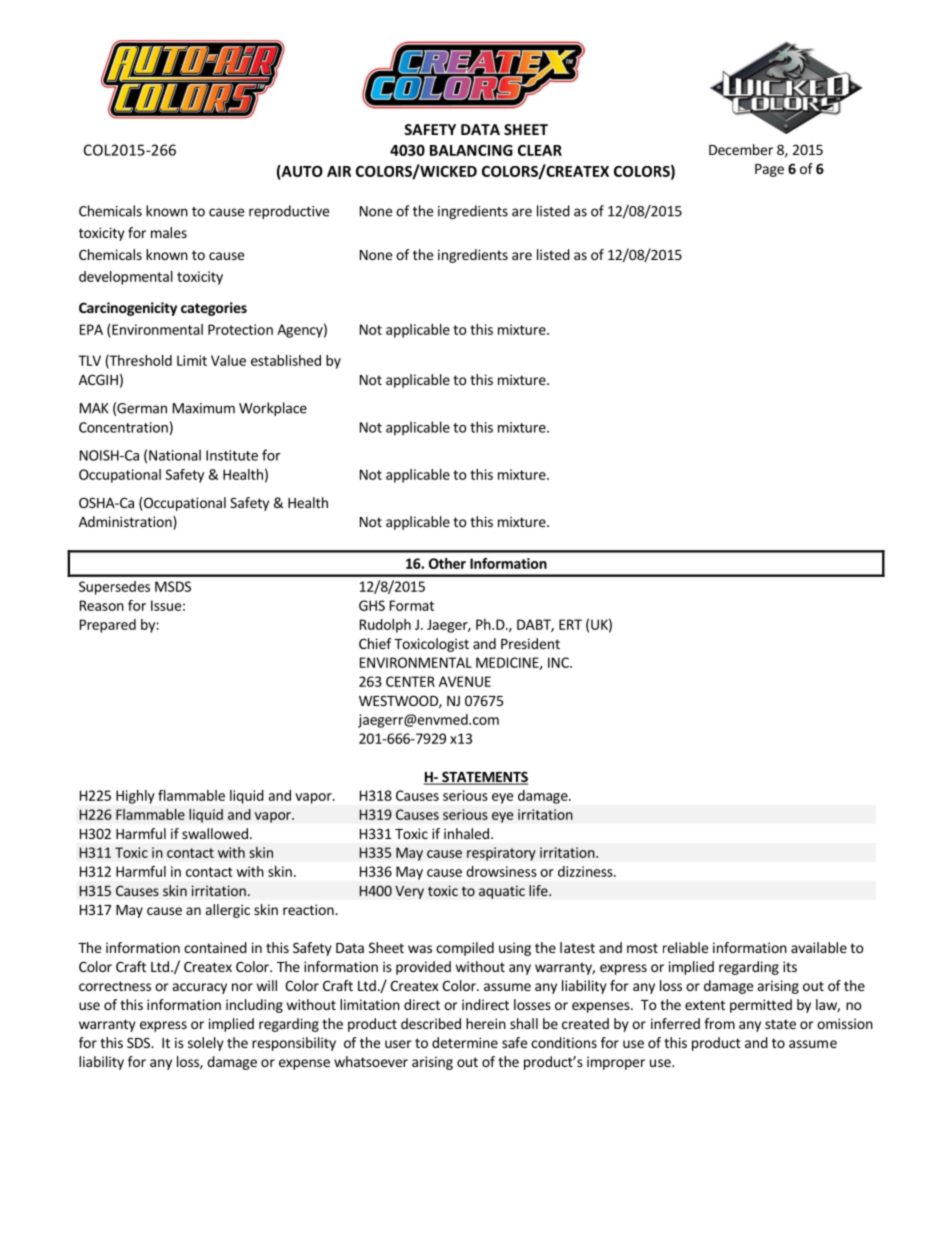 This image has height=1233, width=952. Describe the element at coordinates (169, 232) in the image. I see `males` at that location.
